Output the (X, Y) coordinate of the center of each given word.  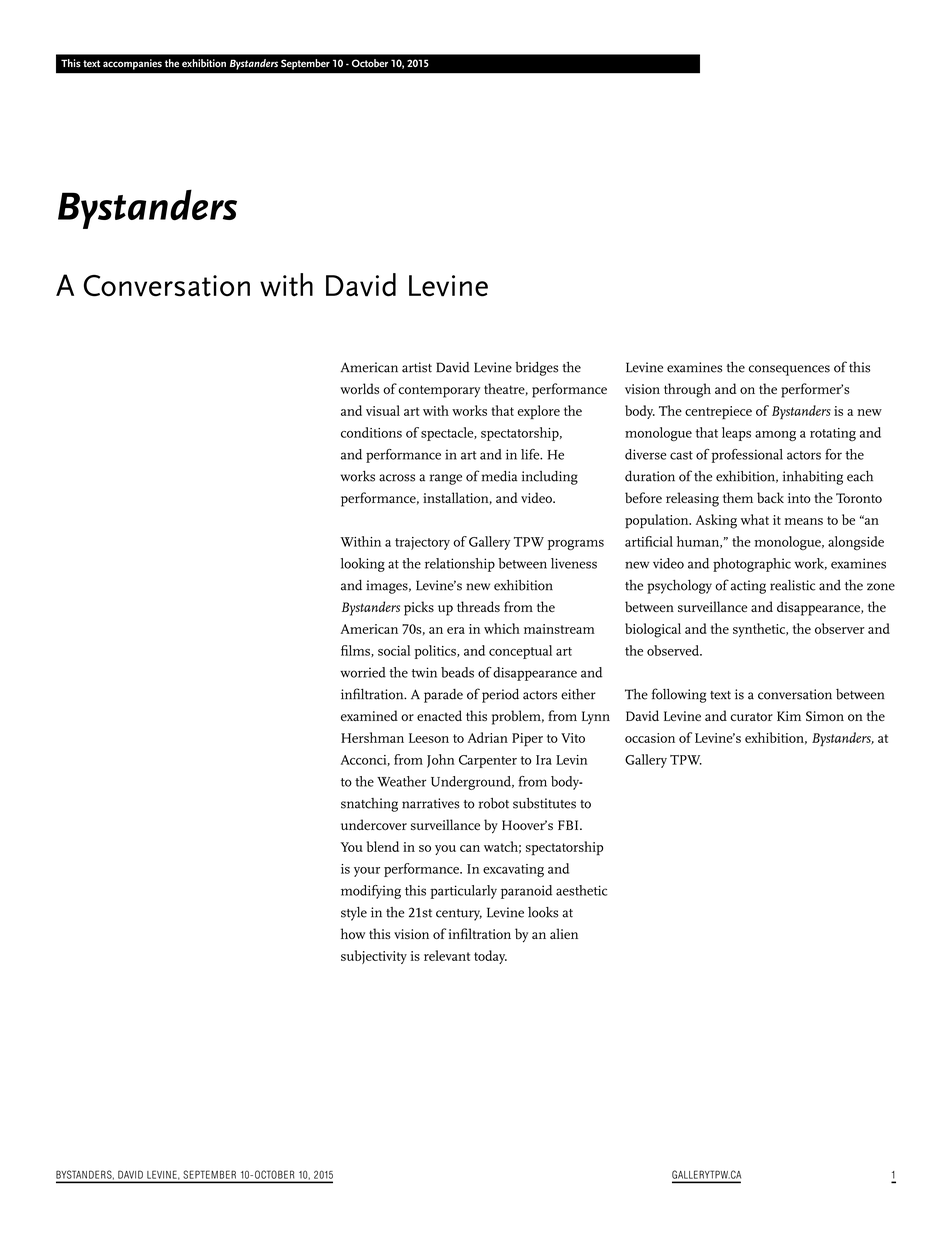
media (499, 476)
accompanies (132, 64)
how (353, 933)
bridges (536, 369)
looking (363, 565)
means (804, 521)
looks (543, 912)
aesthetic (581, 890)
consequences (789, 370)
